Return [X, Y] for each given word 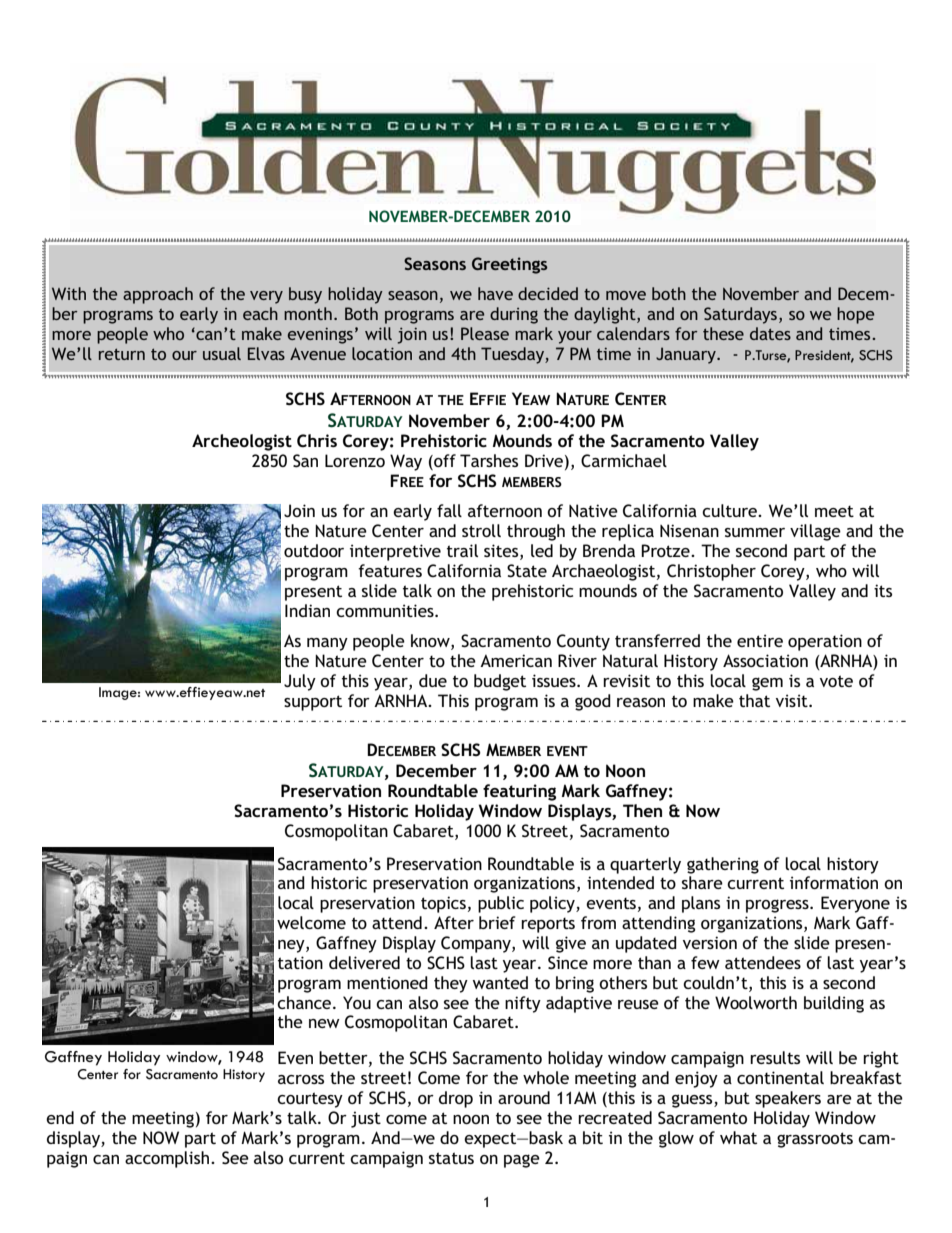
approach [158, 295]
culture [731, 510]
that [754, 700]
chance [305, 1002]
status [451, 1158]
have [495, 293]
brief [497, 922]
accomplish [168, 1159]
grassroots [815, 1140]
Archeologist [242, 442]
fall [449, 510]
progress [778, 906]
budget [500, 682]
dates [770, 333]
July [300, 682]
